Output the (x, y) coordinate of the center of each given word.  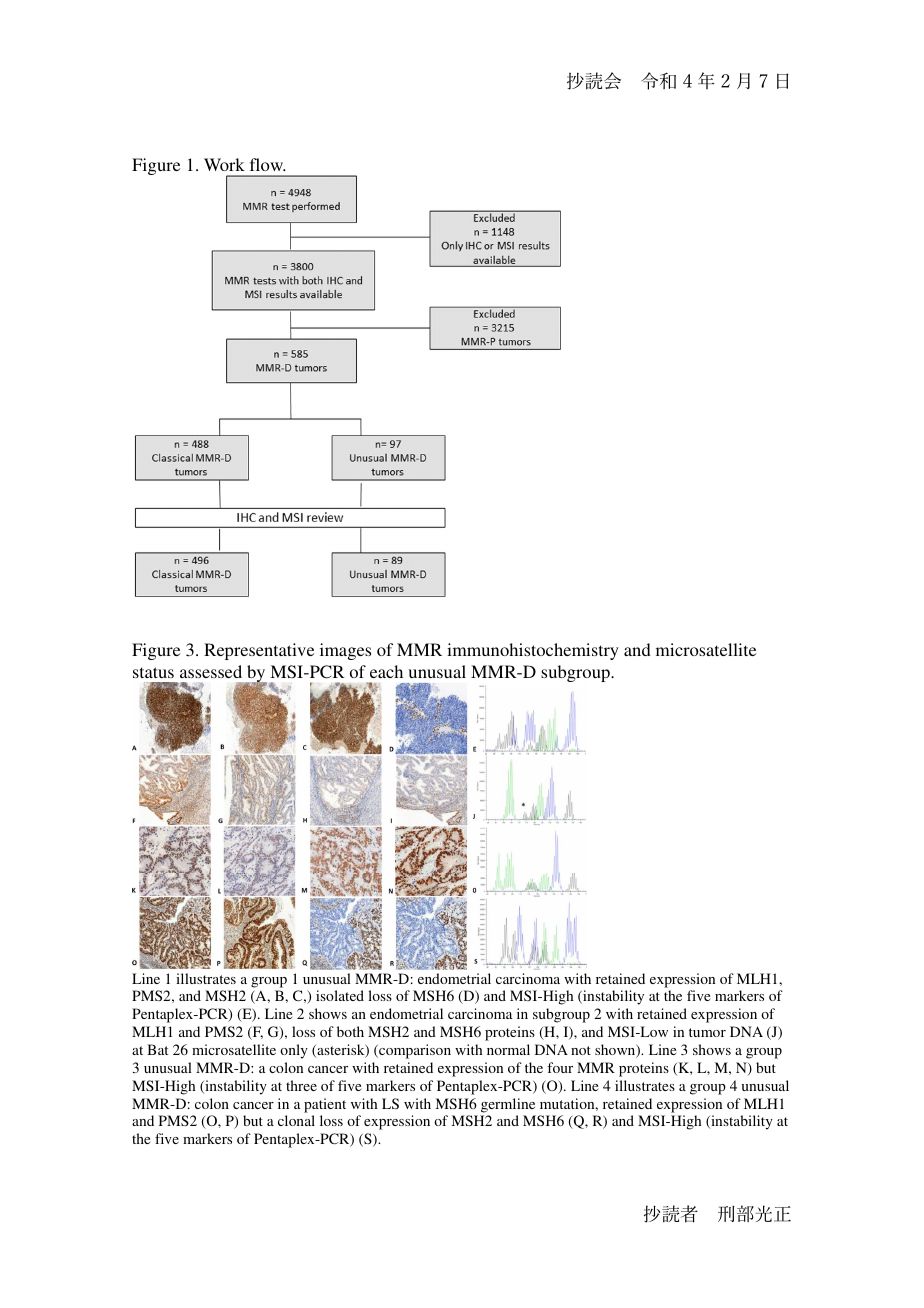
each (386, 671)
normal (508, 1049)
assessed (211, 671)
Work (224, 164)
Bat (157, 1049)
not (581, 1050)
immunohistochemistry (533, 651)
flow (267, 164)
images (345, 651)
